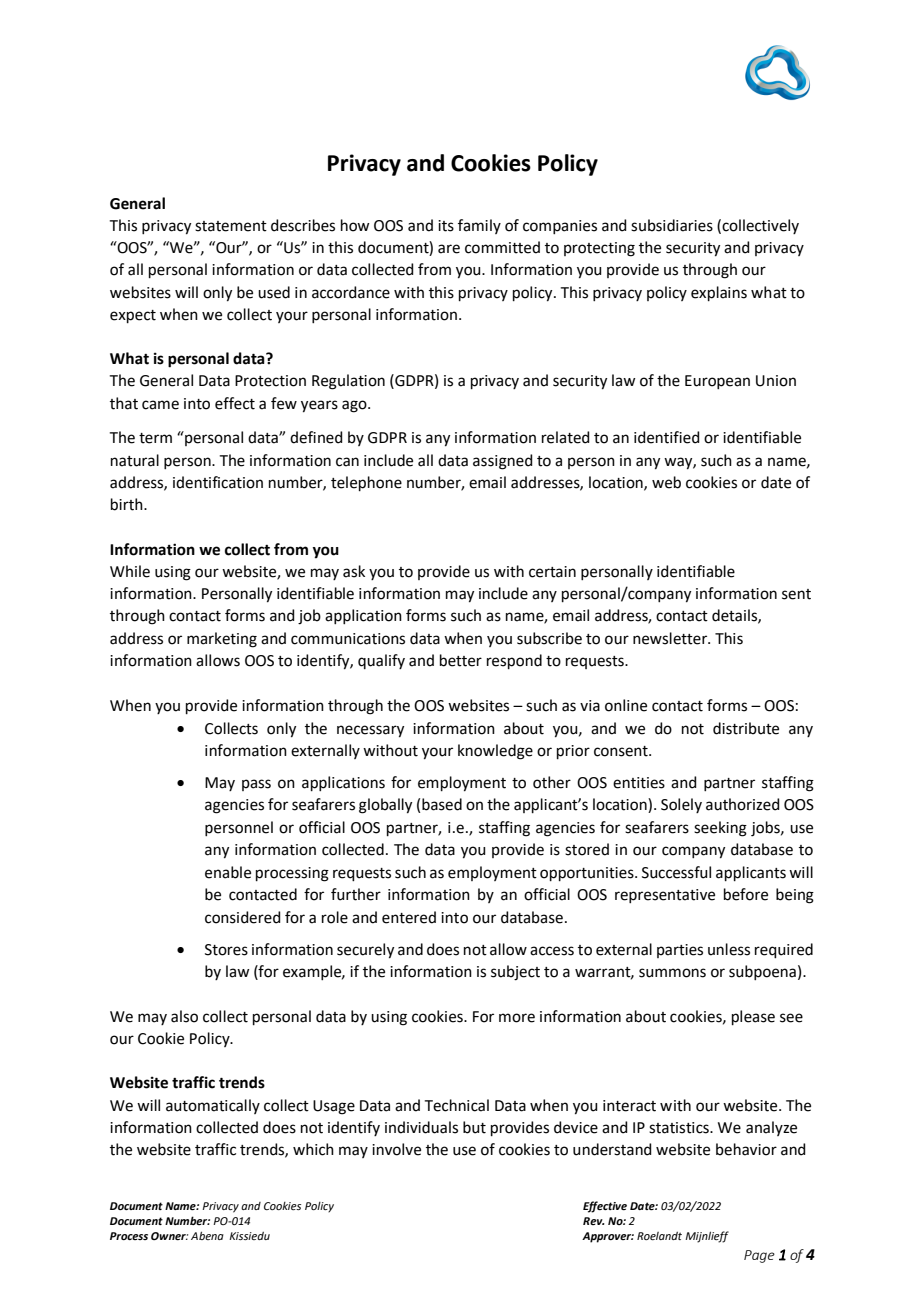  Describe the element at coordinates (759, 1256) in the screenshot. I see `Page` at that location.
